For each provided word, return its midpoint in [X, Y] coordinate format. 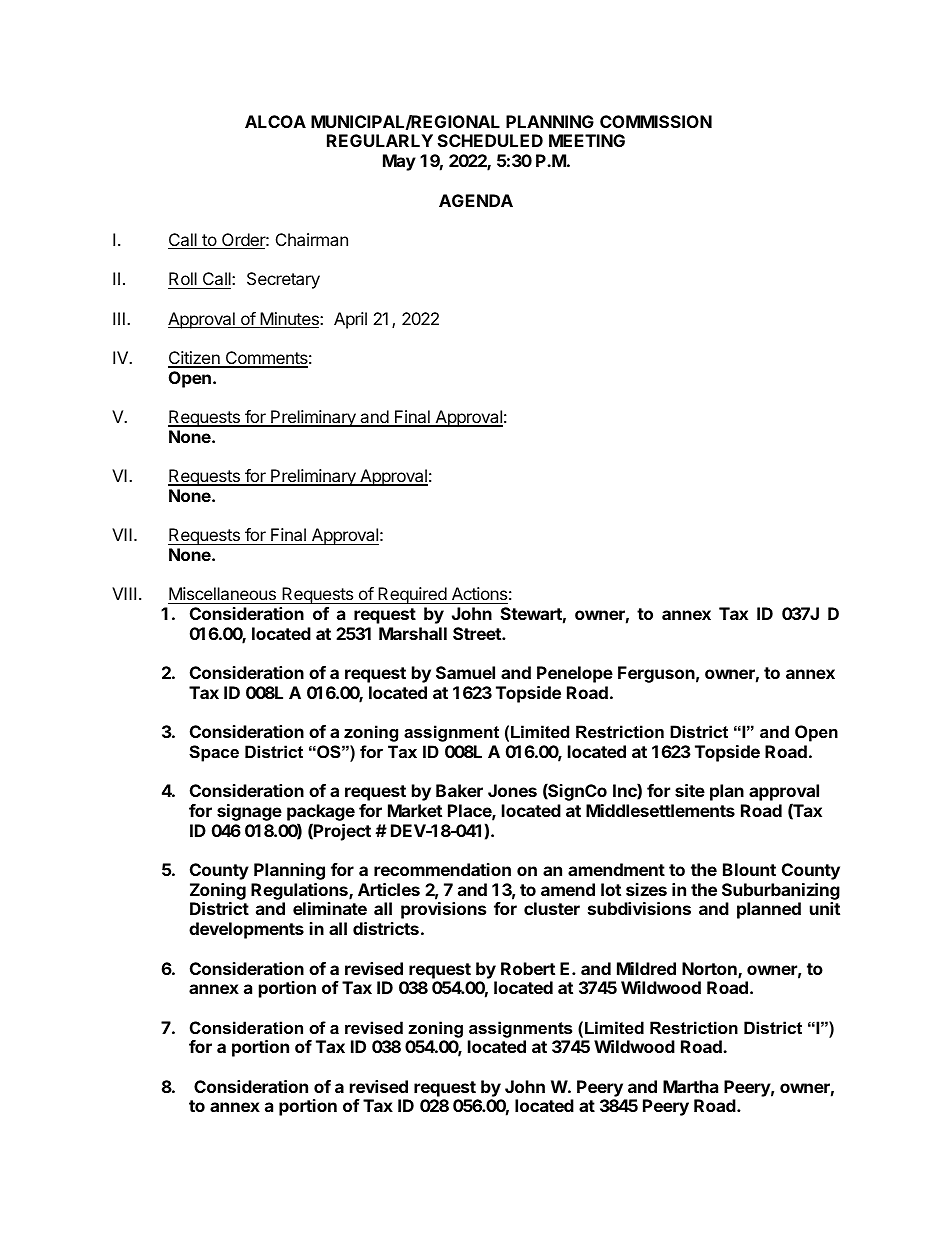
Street [478, 633]
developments [246, 930]
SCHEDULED [490, 140]
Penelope [575, 674]
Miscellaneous [223, 595]
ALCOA [275, 121]
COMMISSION [656, 121]
